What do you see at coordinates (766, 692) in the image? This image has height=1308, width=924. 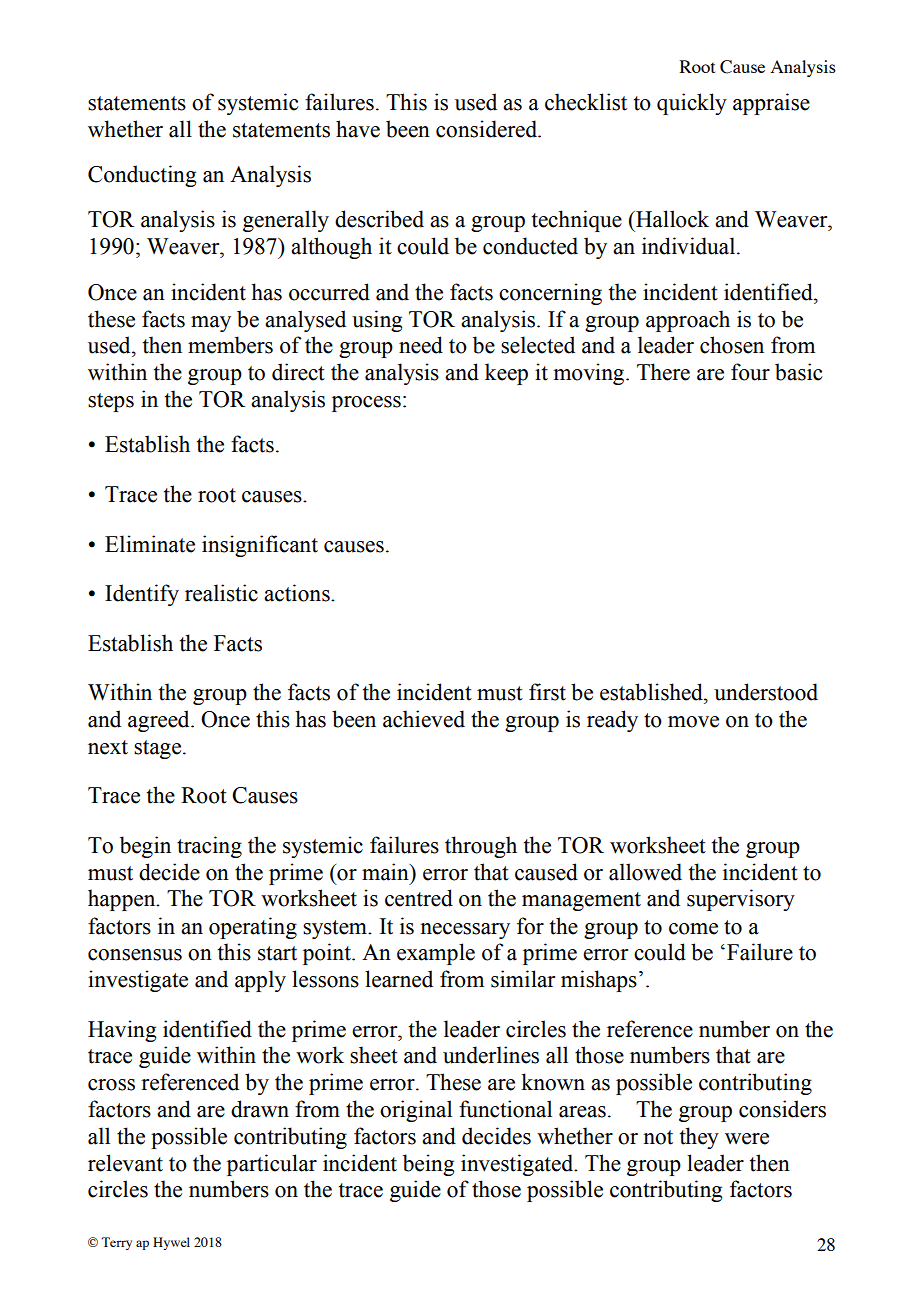 I see `understood` at bounding box center [766, 692].
